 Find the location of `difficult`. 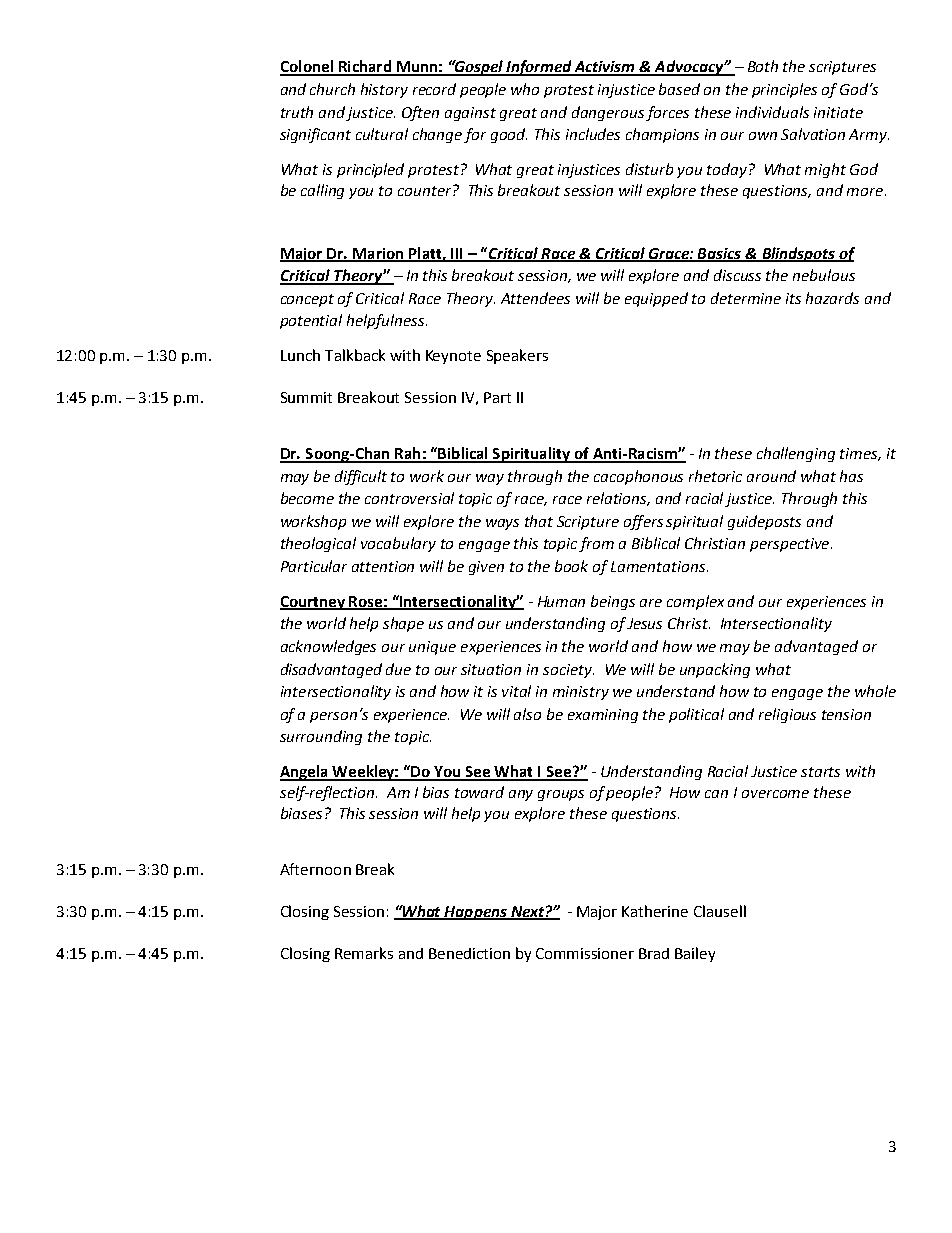

difficult is located at coordinates (361, 477).
